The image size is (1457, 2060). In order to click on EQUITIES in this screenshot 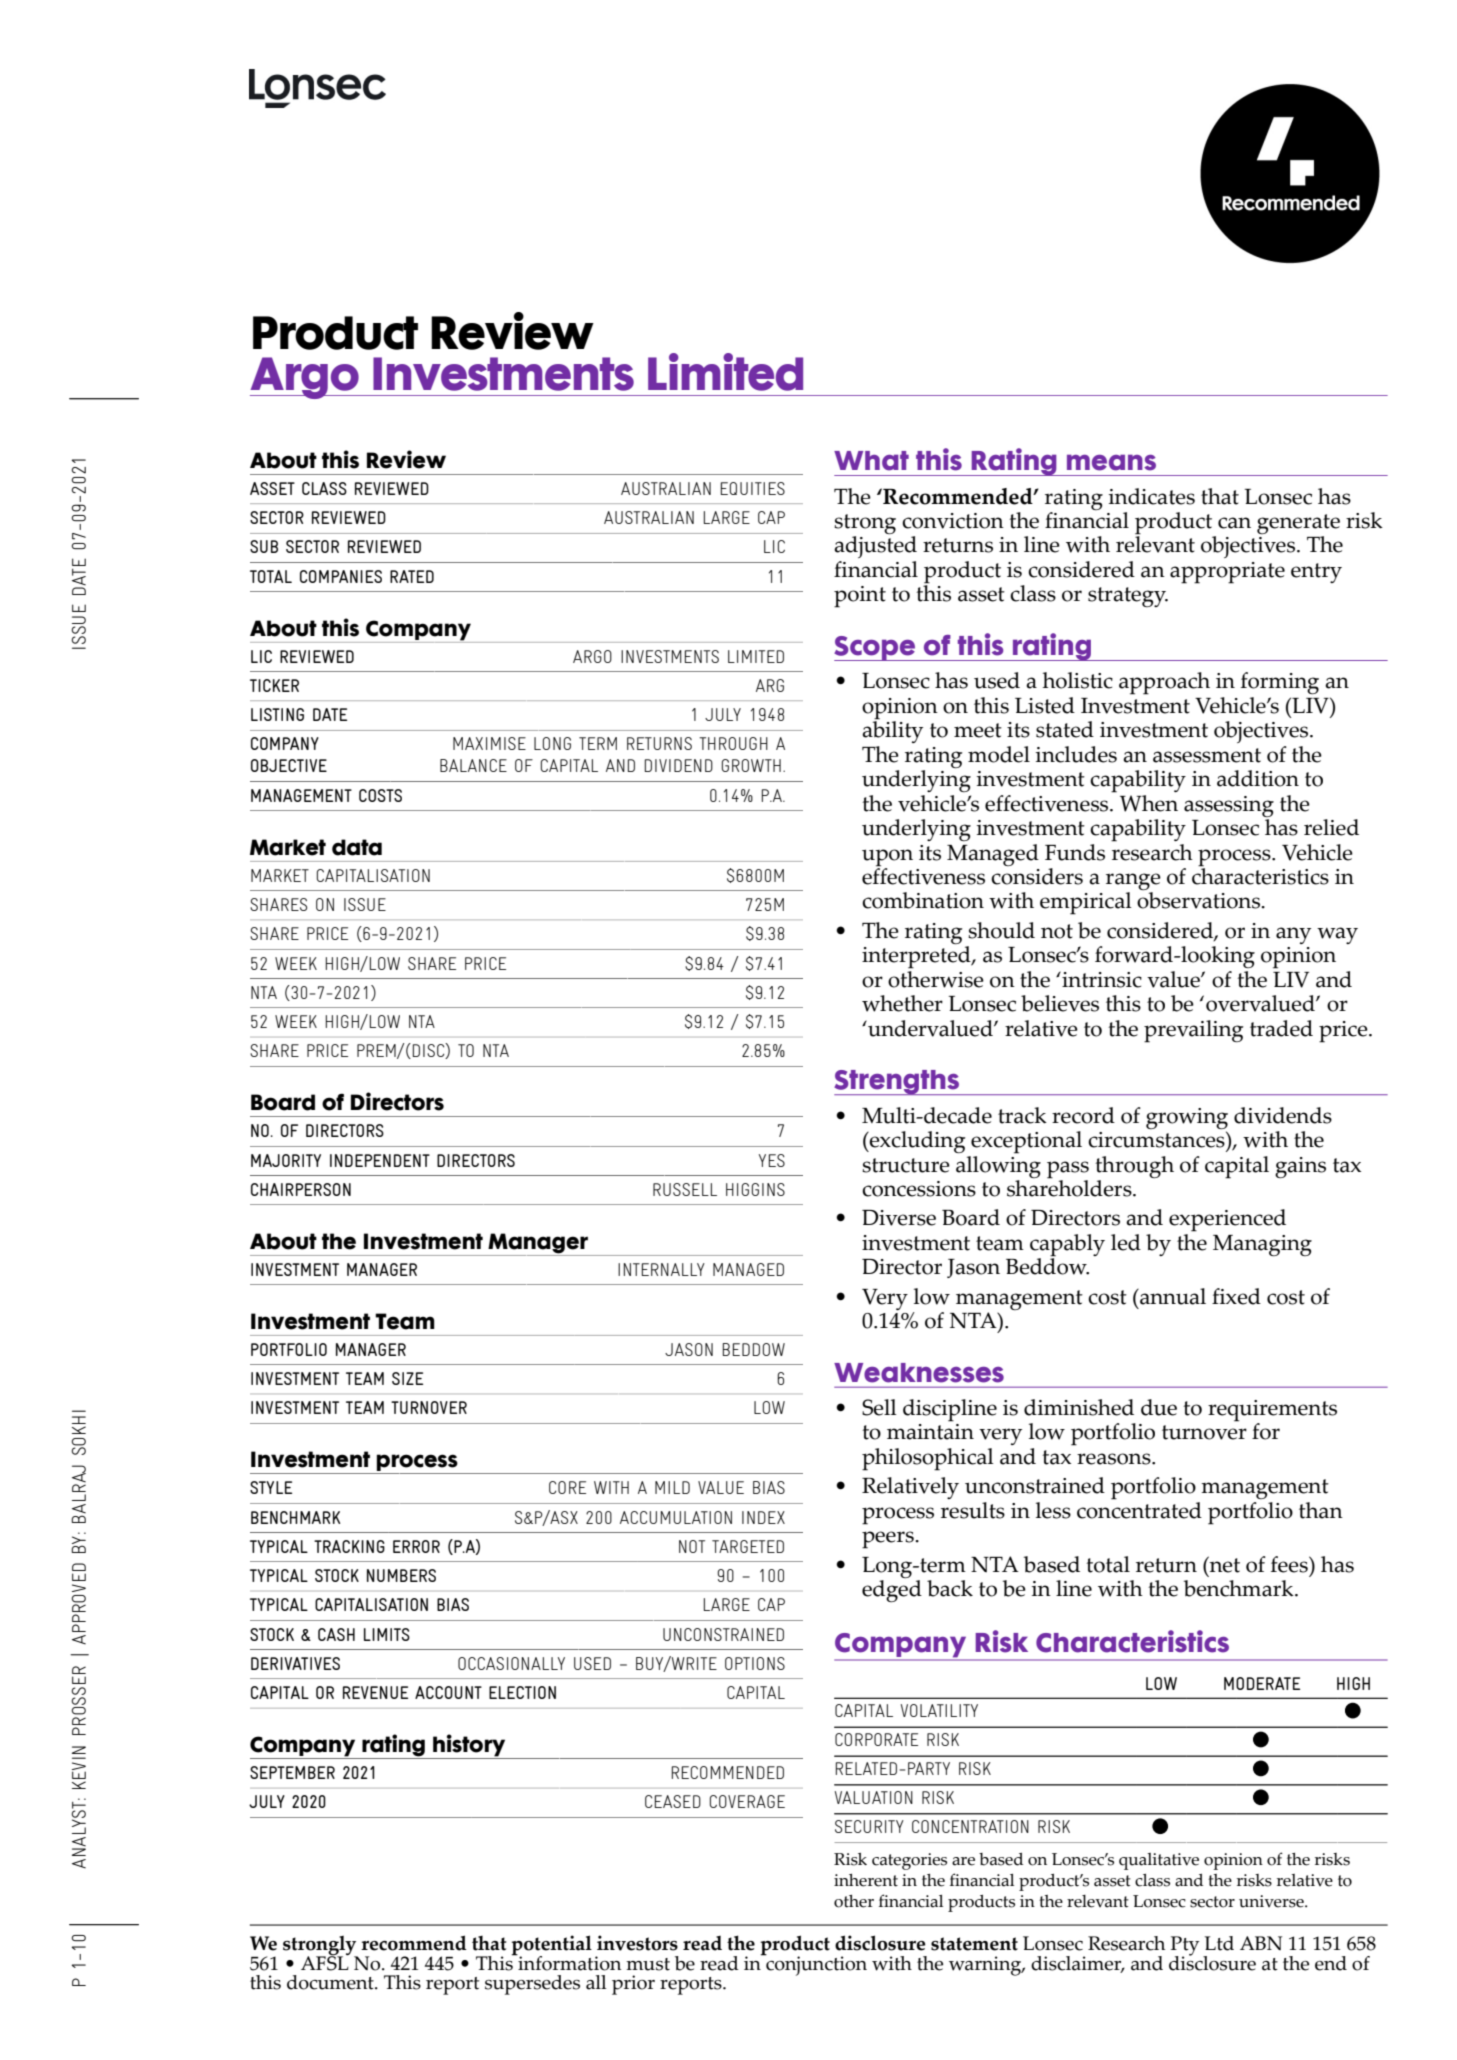, I will do `click(752, 488)`.
